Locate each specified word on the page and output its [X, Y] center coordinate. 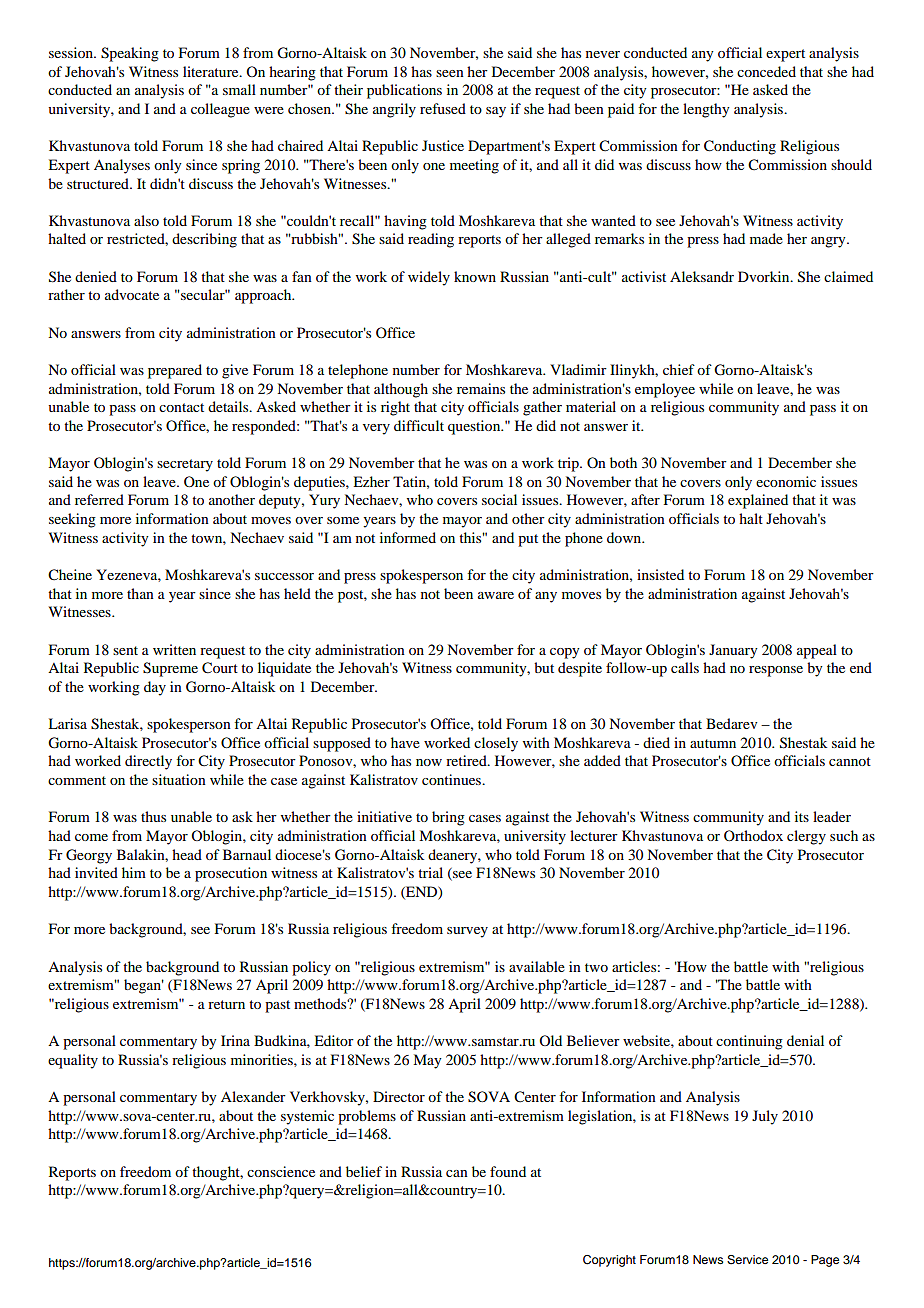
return [226, 1004]
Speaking [130, 54]
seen [450, 73]
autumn [713, 743]
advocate [132, 294]
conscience [281, 1171]
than [140, 593]
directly [148, 762]
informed [408, 537]
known [475, 276]
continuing [749, 1042]
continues [453, 779]
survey [467, 932]
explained [758, 501]
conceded [766, 71]
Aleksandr [702, 276]
